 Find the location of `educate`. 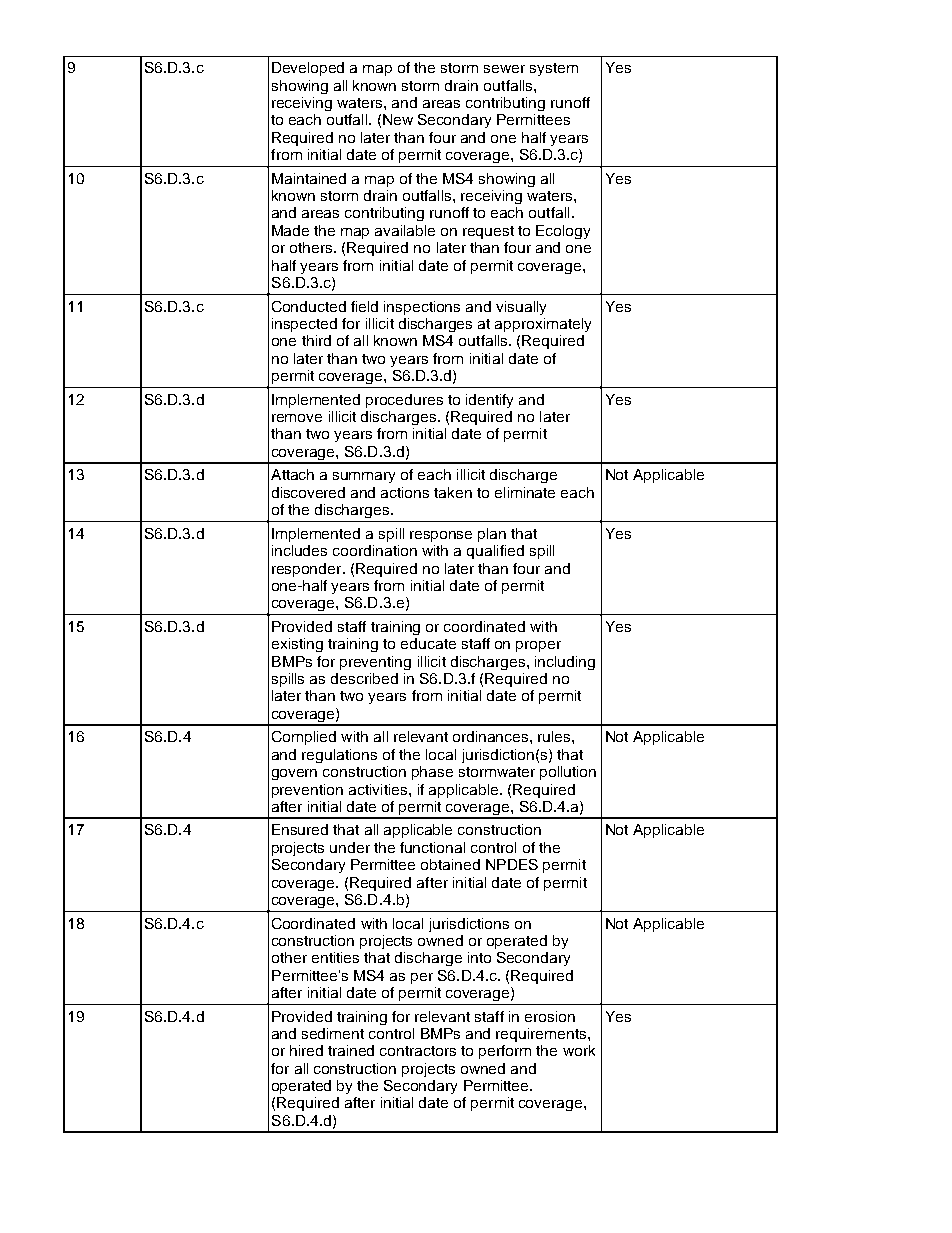

educate is located at coordinates (428, 643).
